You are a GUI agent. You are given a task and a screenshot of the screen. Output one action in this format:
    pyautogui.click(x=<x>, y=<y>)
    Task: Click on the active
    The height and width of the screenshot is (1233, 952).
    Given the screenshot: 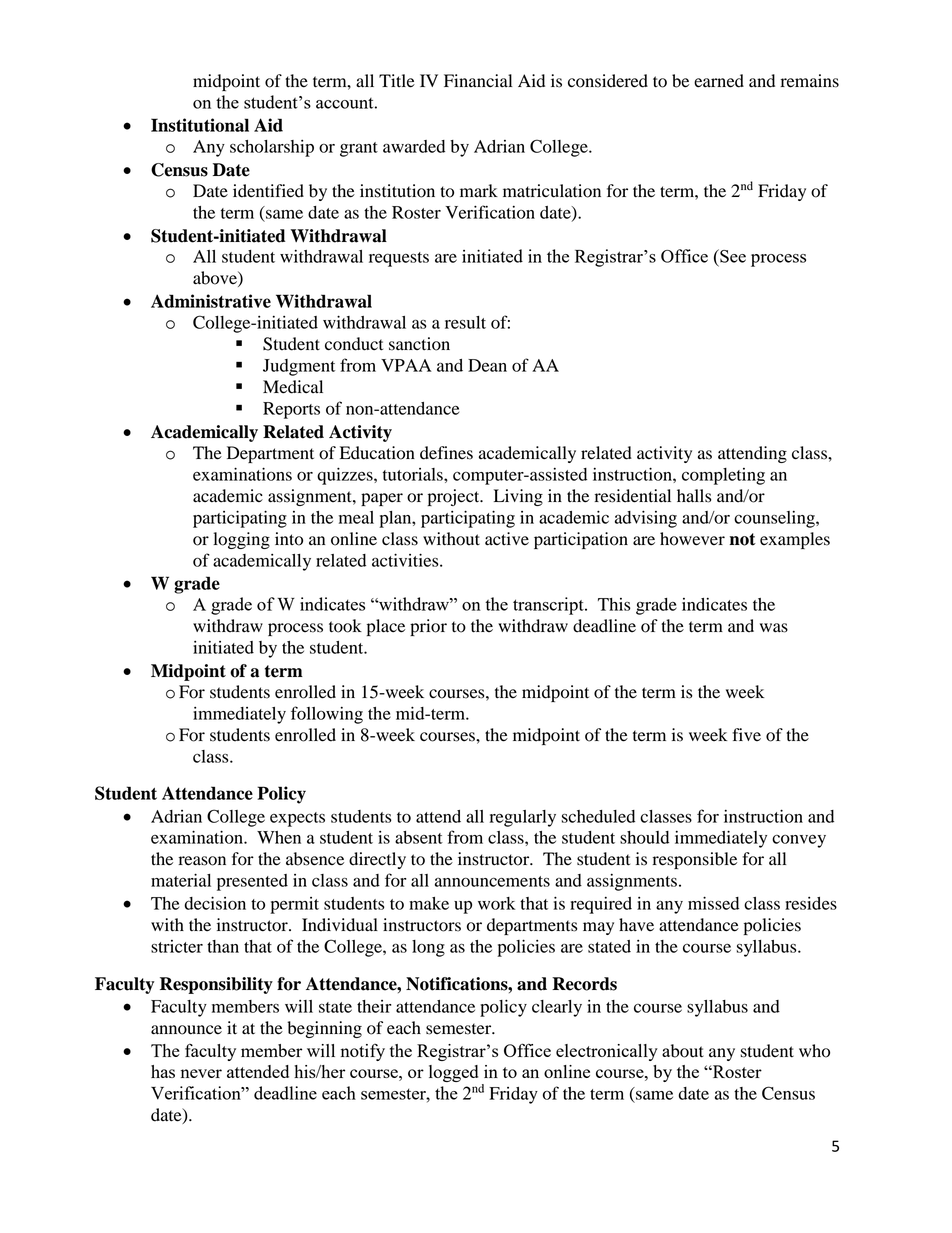 What is the action you would take?
    pyautogui.click(x=507, y=539)
